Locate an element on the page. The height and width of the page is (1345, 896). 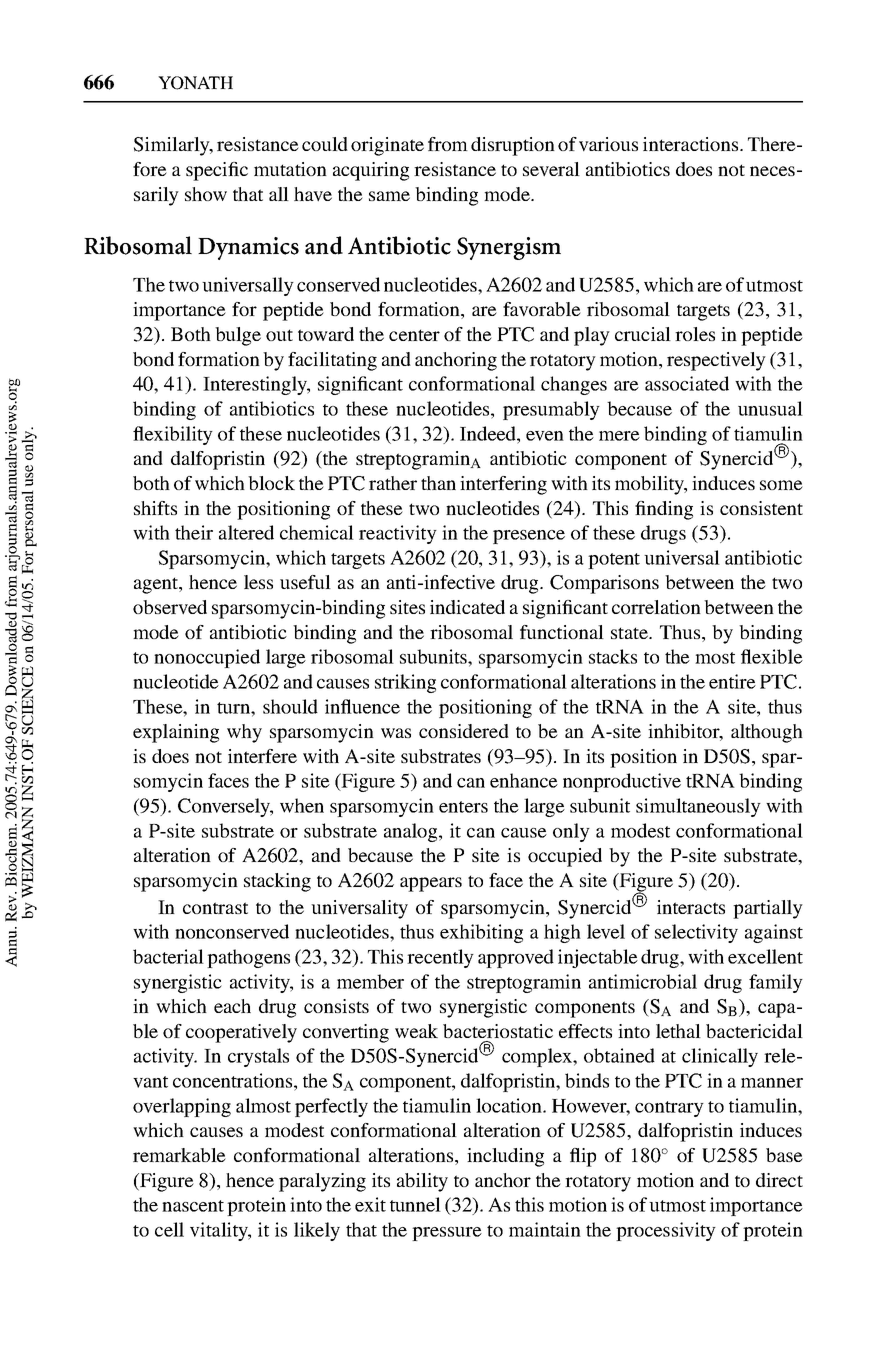
interactions is located at coordinates (692, 144).
